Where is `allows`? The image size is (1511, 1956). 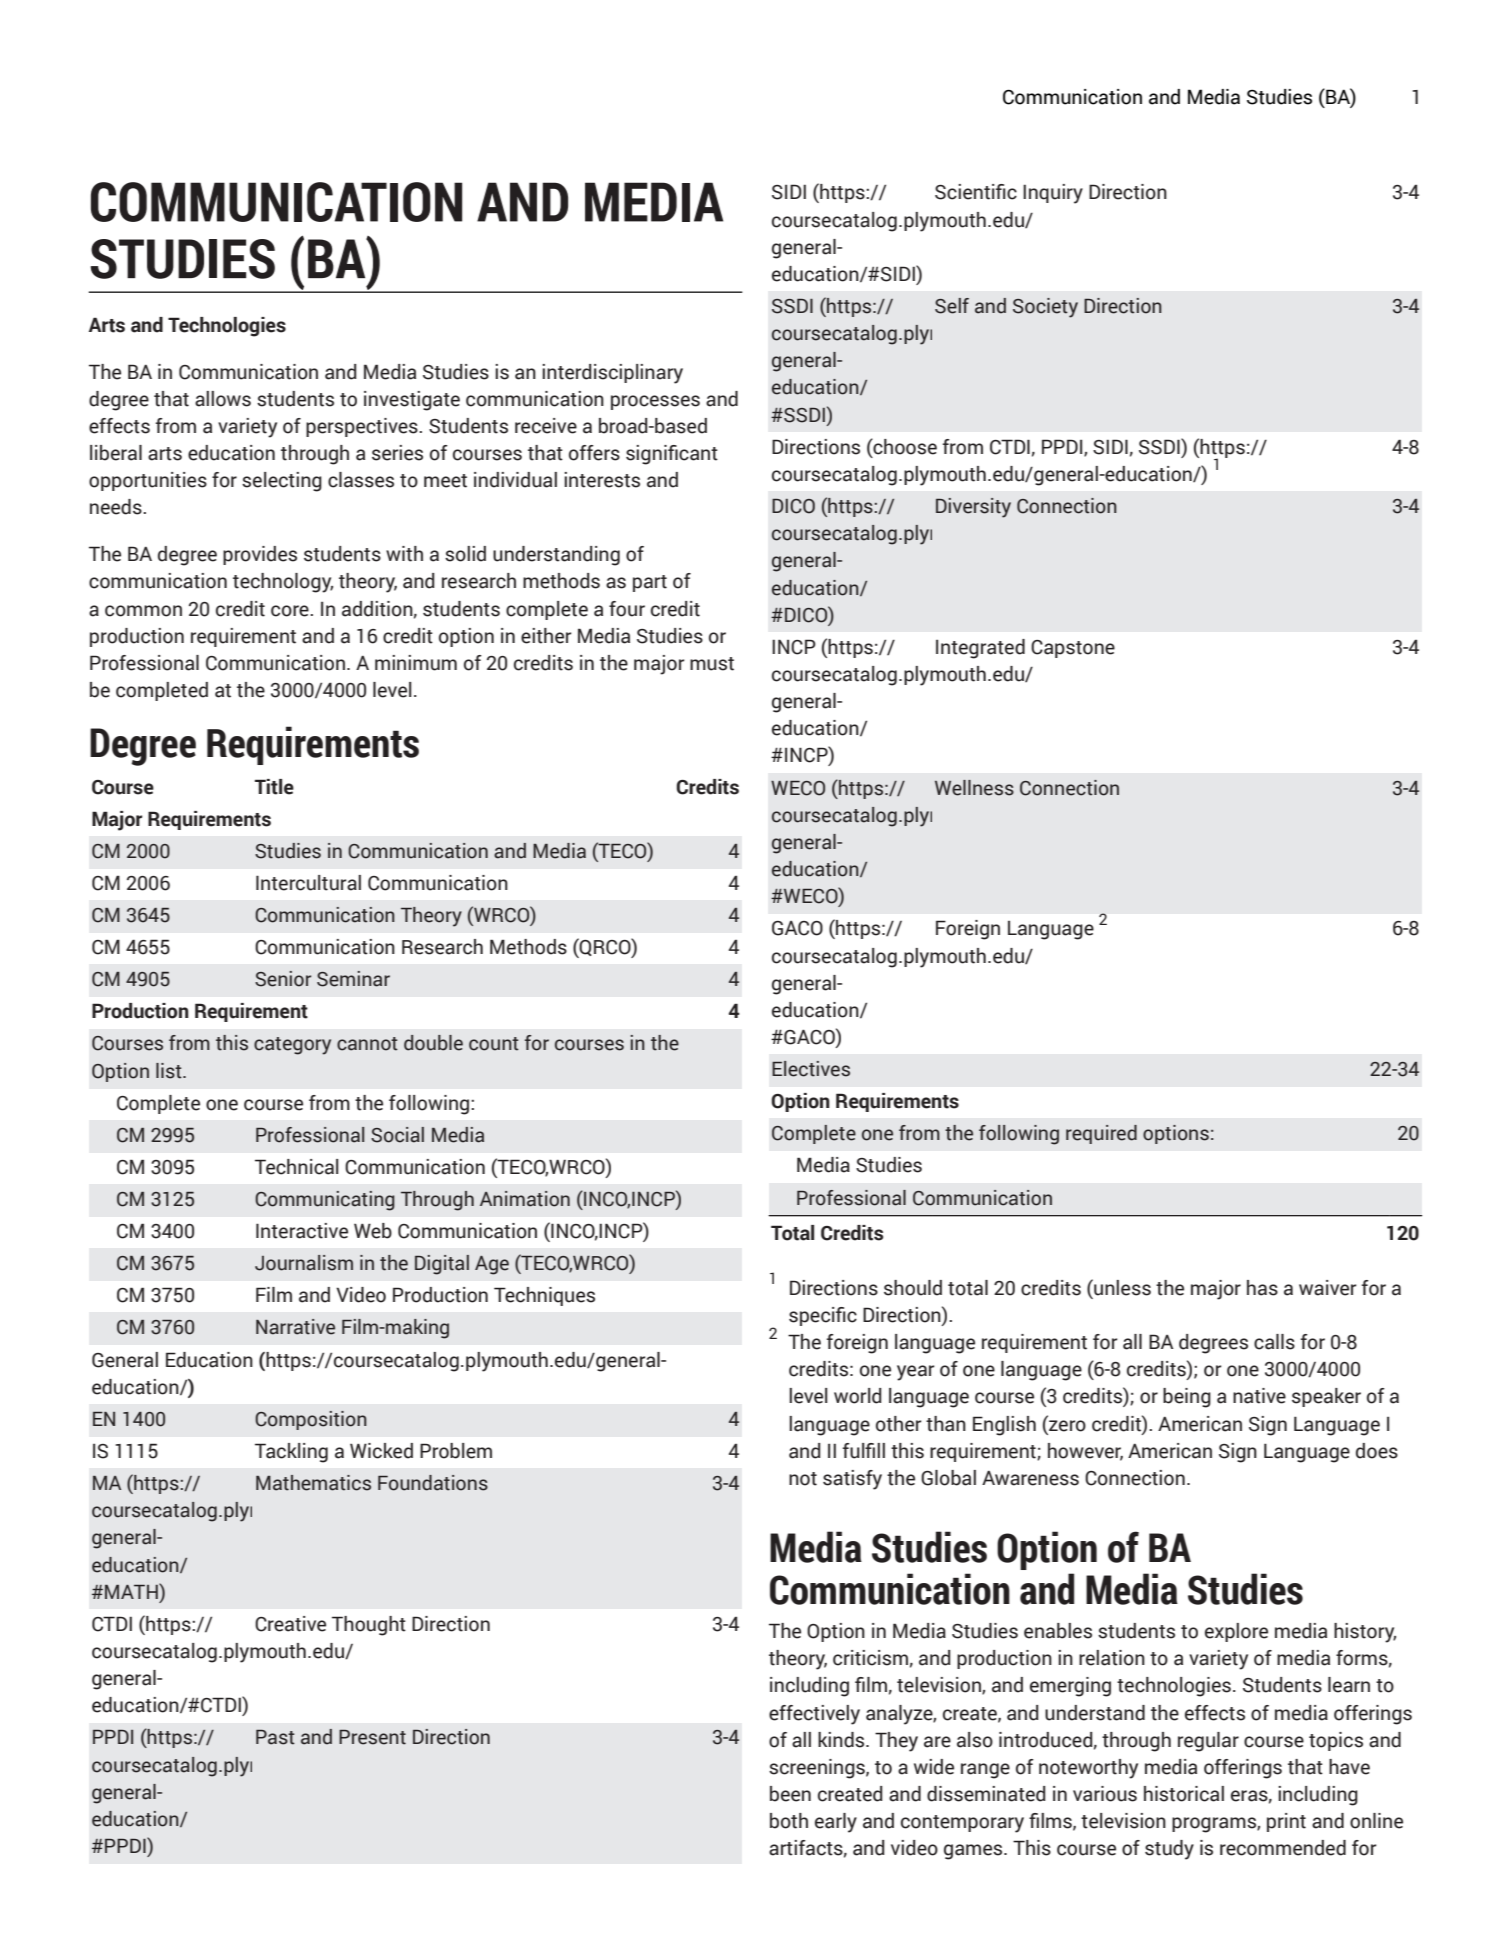 allows is located at coordinates (223, 399).
